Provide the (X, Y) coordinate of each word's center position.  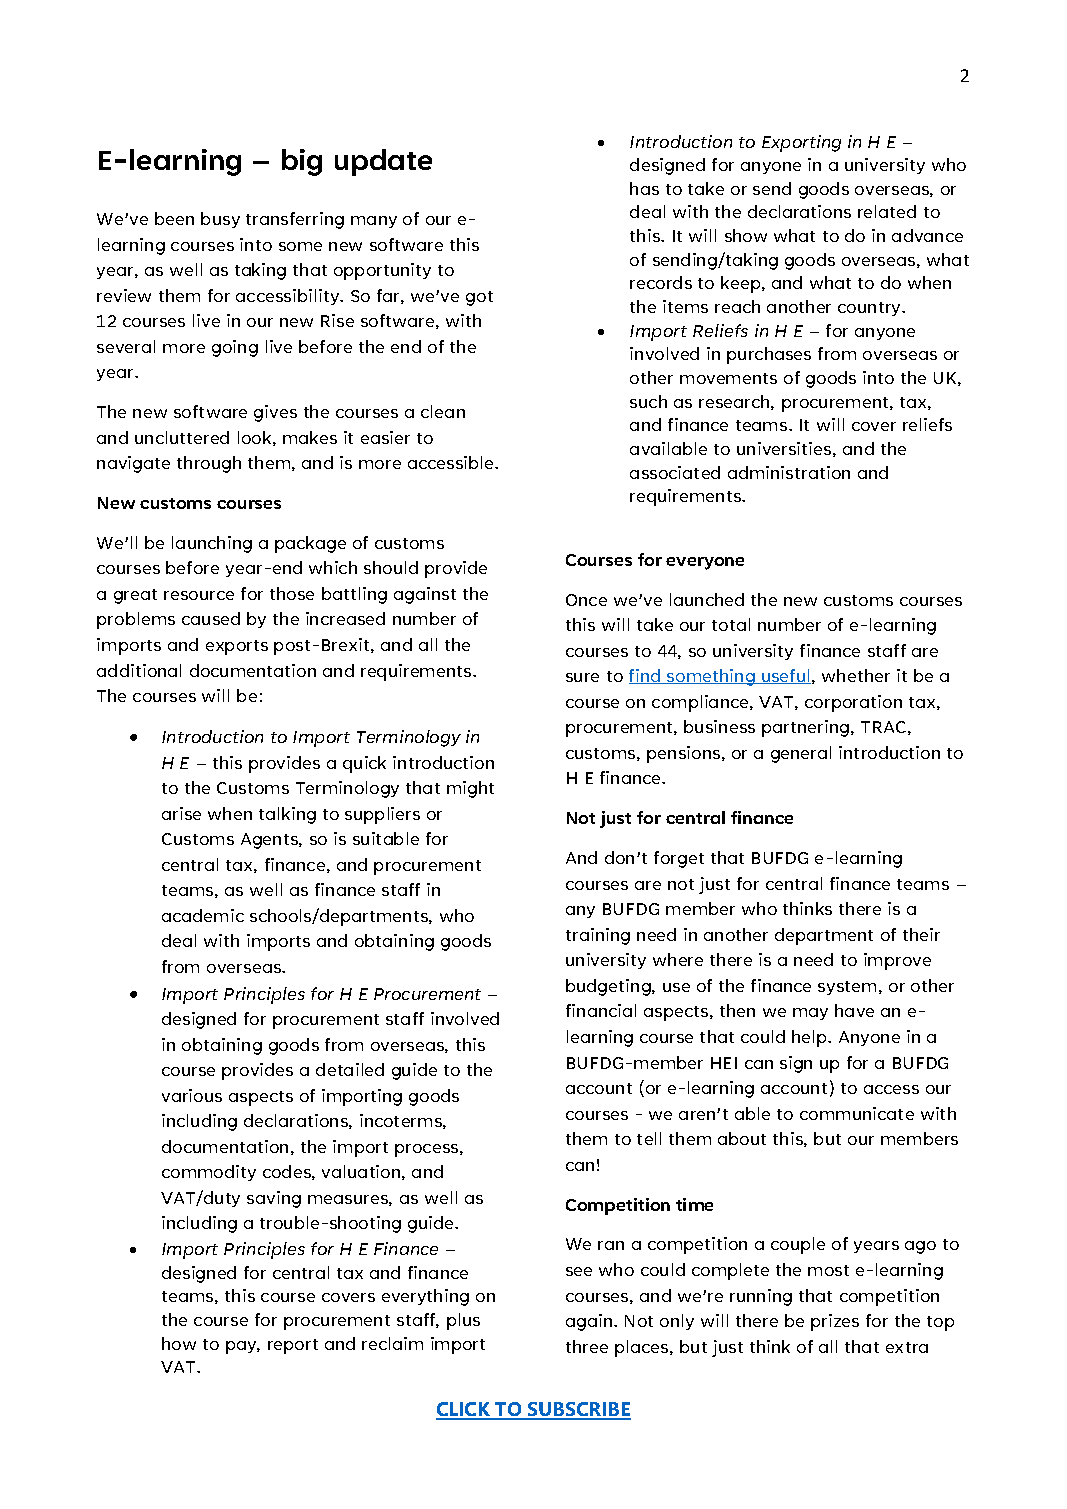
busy (220, 220)
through (209, 464)
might (470, 789)
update (383, 162)
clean (443, 411)
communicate (857, 1113)
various (192, 1095)
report (293, 1346)
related (887, 211)
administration (789, 472)
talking (287, 815)
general (801, 754)
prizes (835, 1322)
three (587, 1346)
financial (601, 1010)
